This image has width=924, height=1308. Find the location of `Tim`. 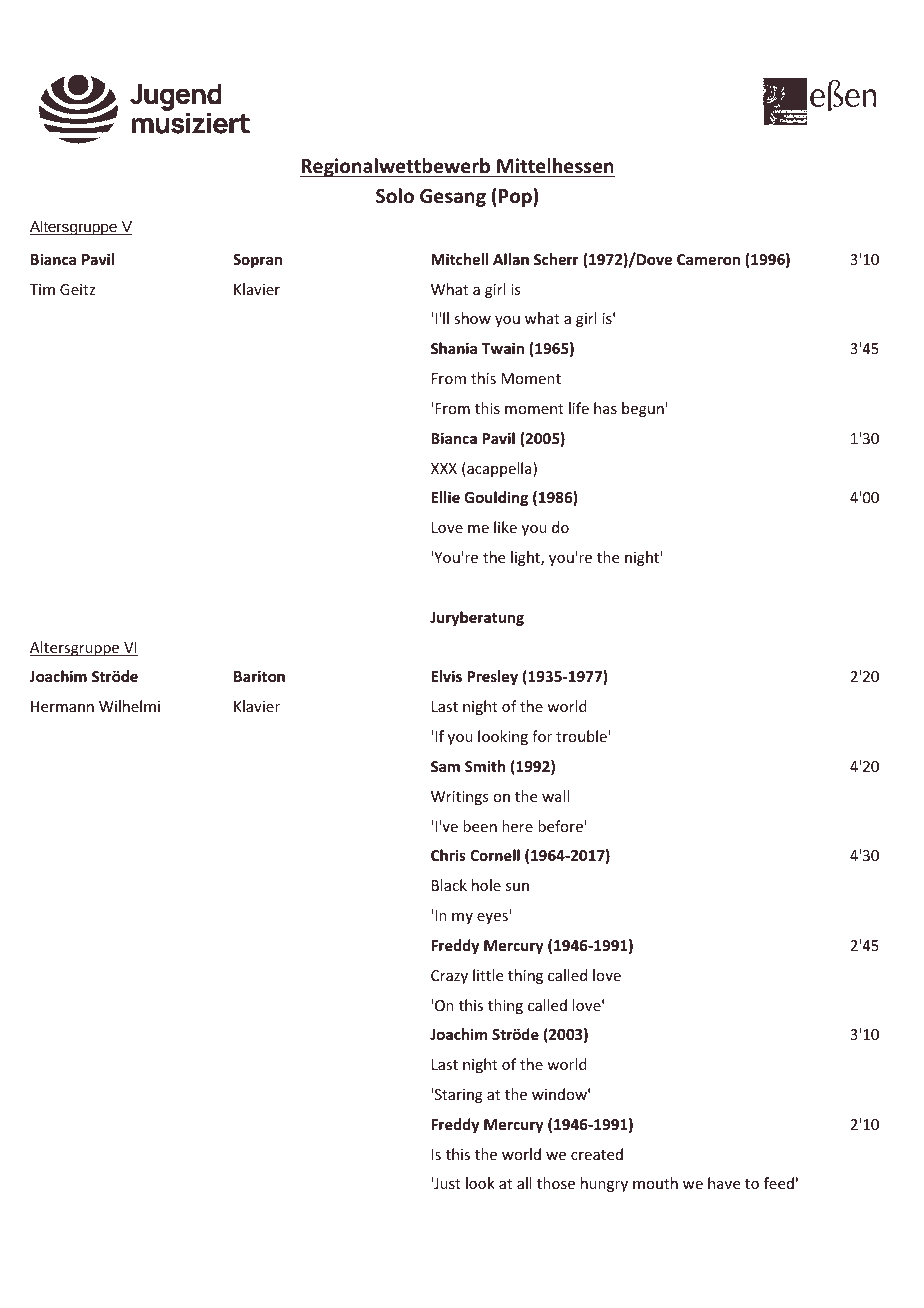

Tim is located at coordinates (42, 289).
